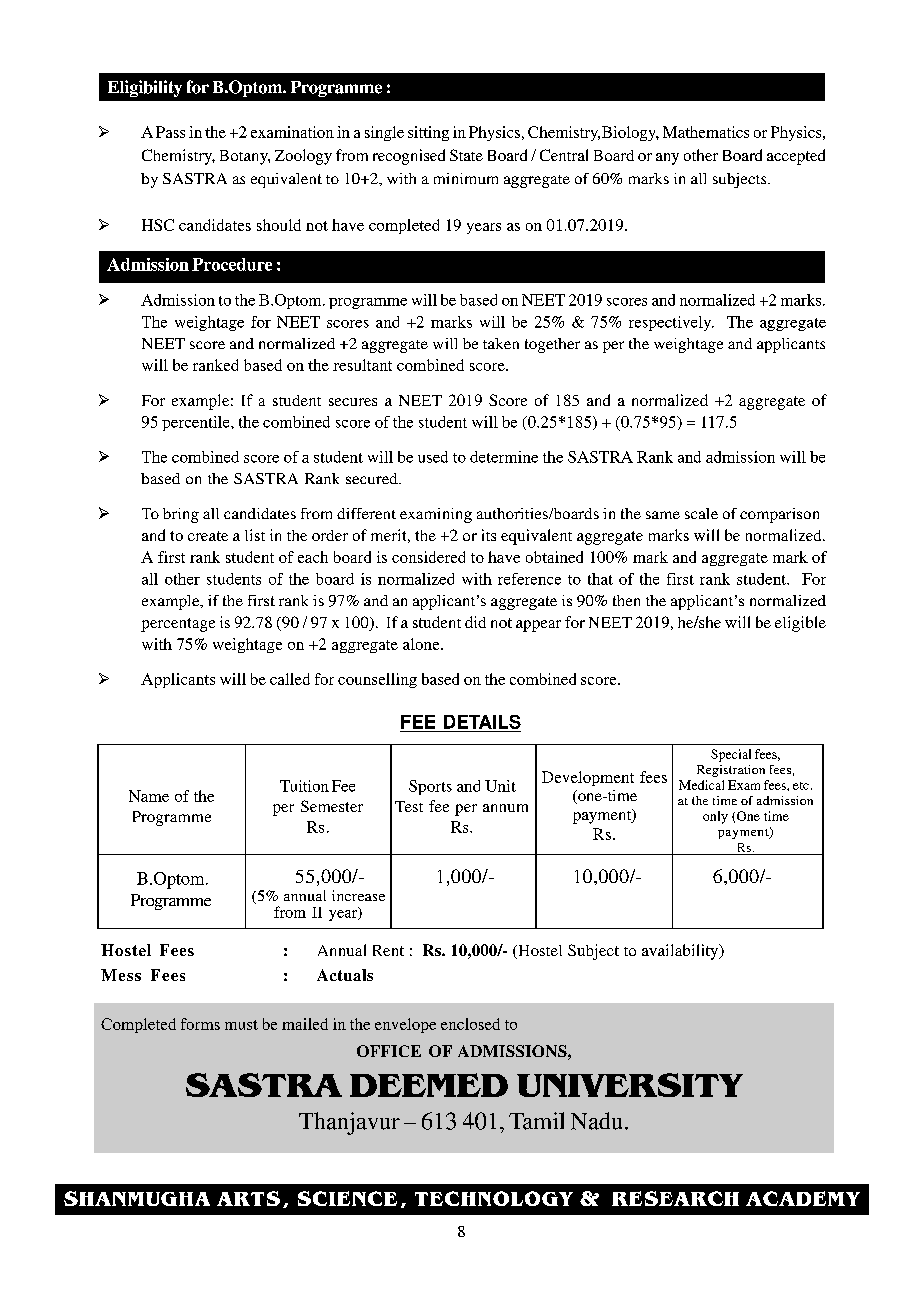  I want to click on annum, so click(505, 808).
